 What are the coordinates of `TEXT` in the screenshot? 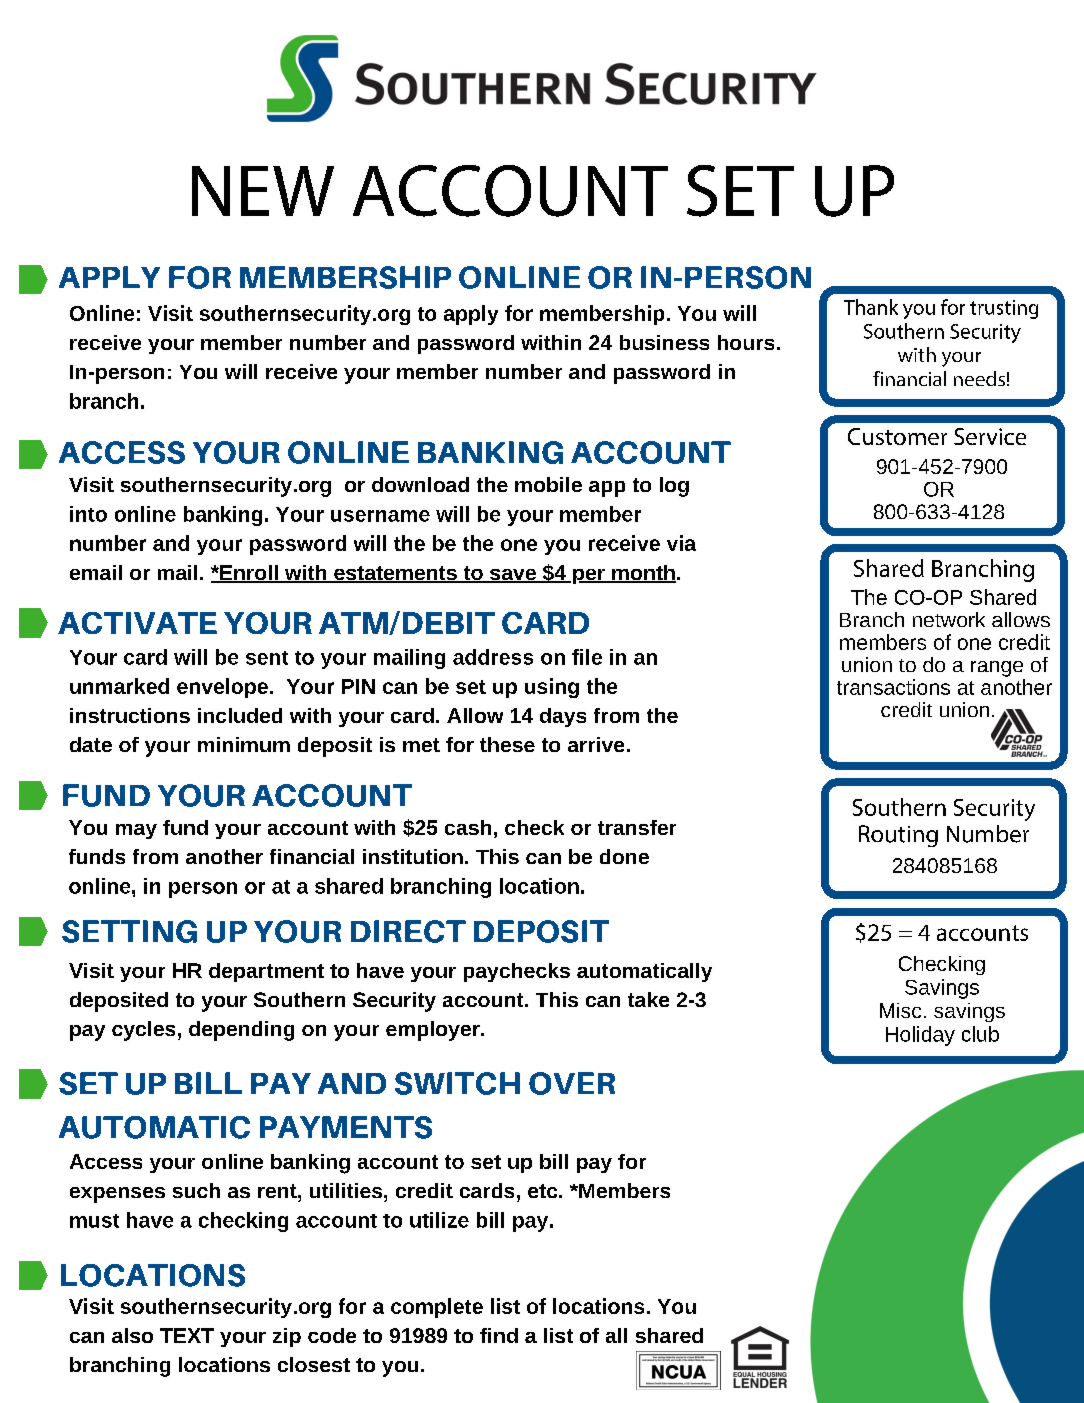 It's located at (187, 1335).
